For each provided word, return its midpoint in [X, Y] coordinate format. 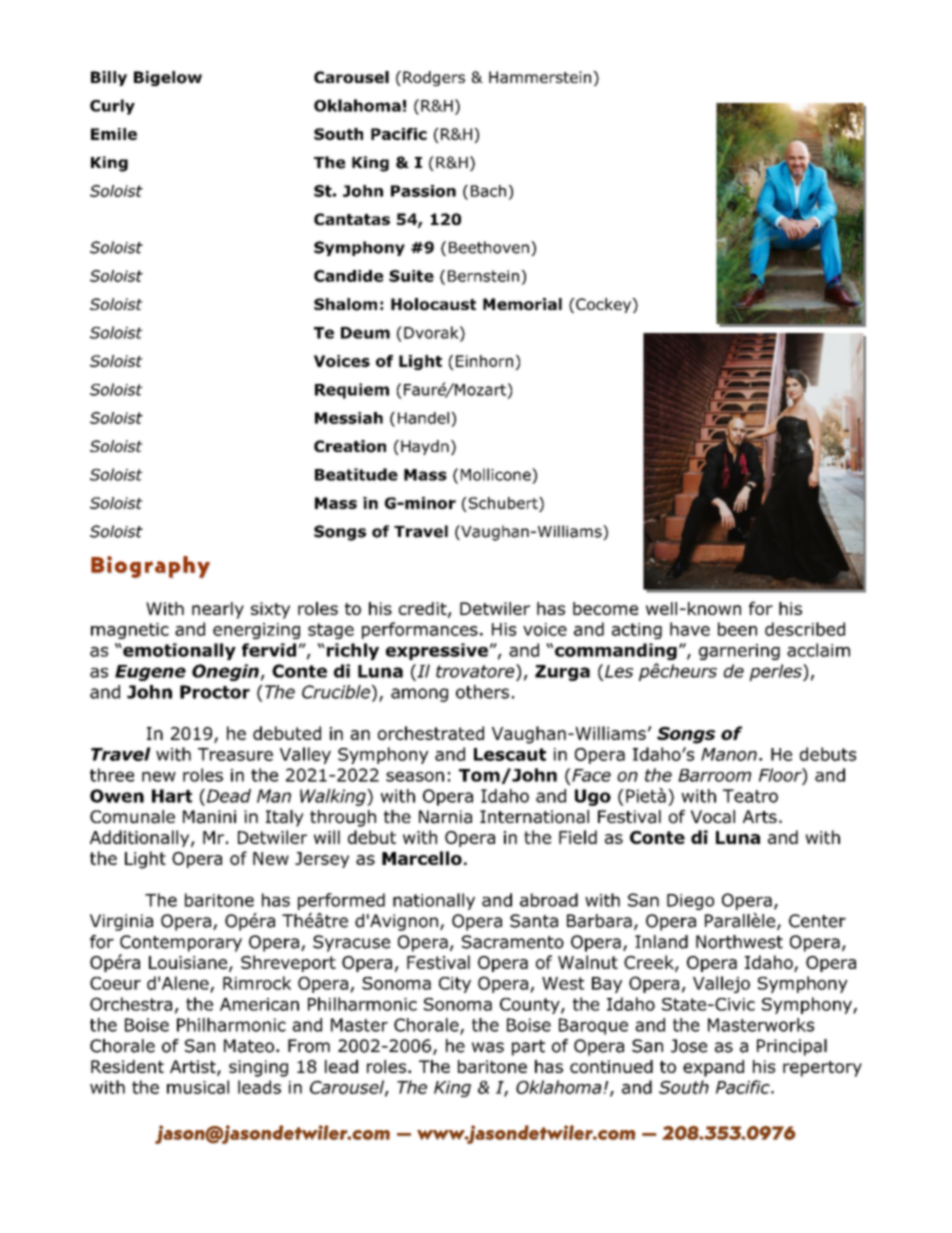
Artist [194, 1068]
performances [420, 630]
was [488, 1047]
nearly [218, 610]
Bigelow [168, 78]
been [737, 629]
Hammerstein [541, 77]
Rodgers [434, 78]
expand [713, 1068]
